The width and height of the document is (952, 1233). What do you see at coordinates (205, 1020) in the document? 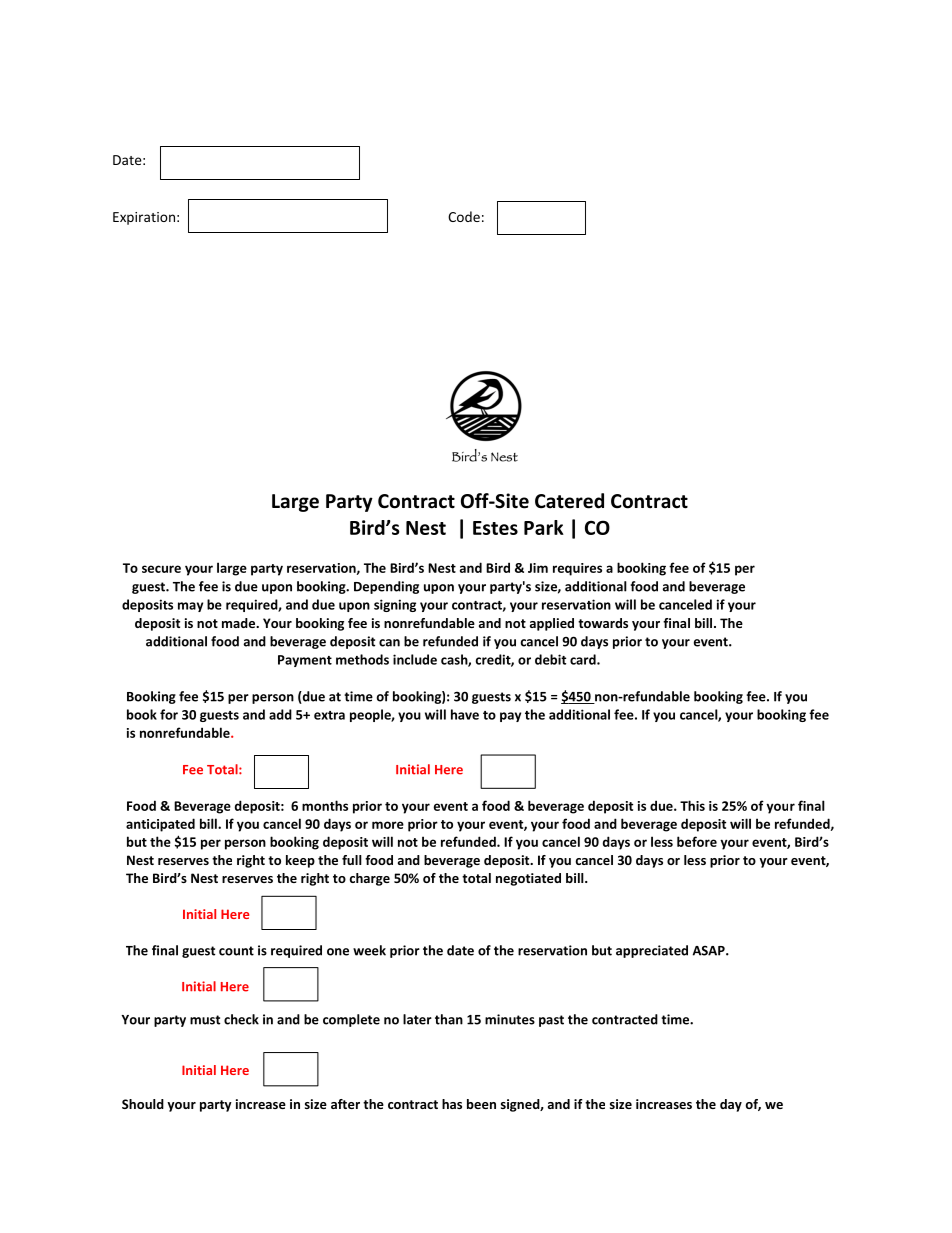
I see `must` at bounding box center [205, 1020].
